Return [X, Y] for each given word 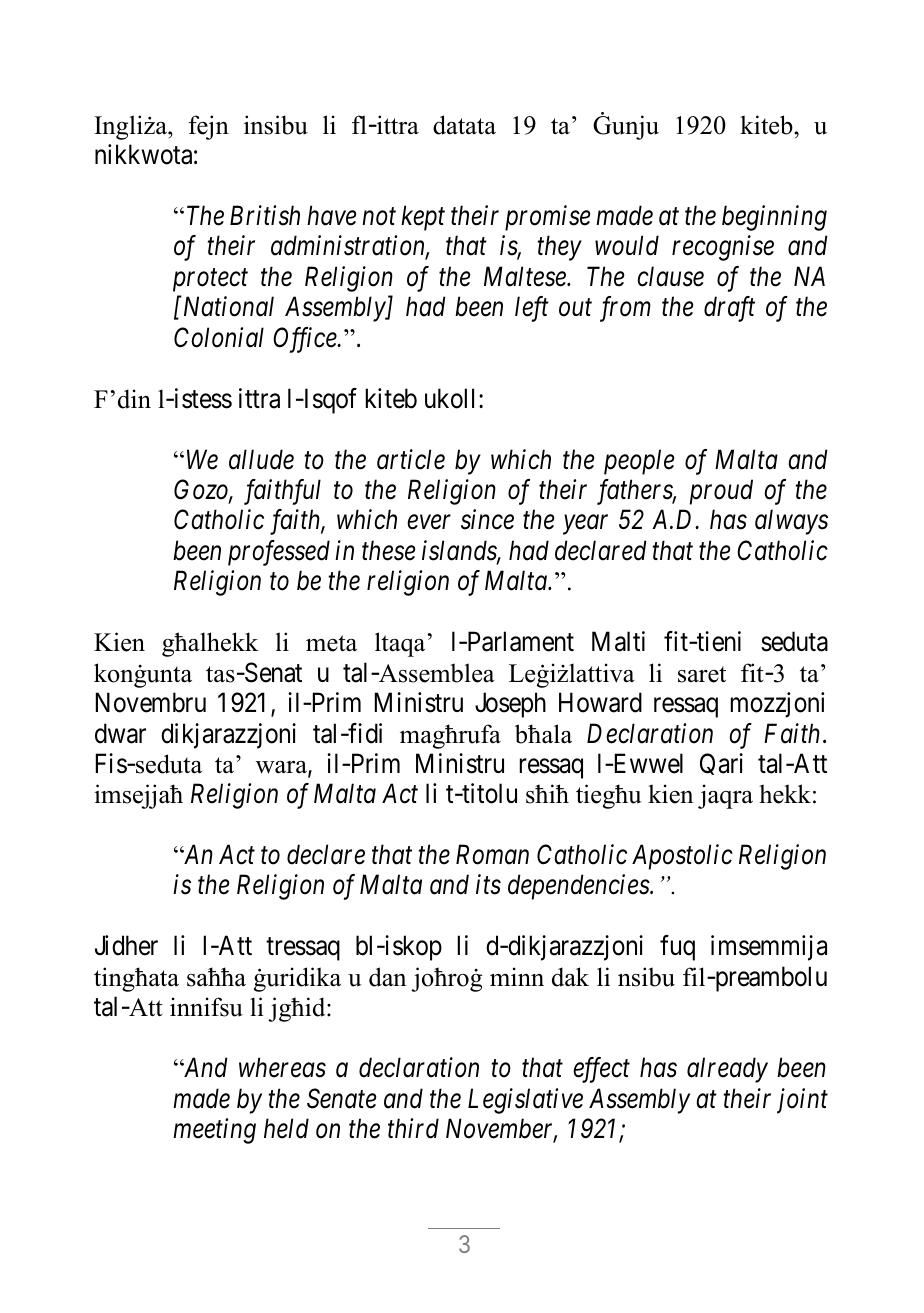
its [488, 885]
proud [721, 492]
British [265, 215]
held [286, 1128]
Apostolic [682, 857]
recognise [723, 248]
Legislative [525, 1101]
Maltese [526, 276]
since [487, 520]
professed [279, 553]
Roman [492, 855]
